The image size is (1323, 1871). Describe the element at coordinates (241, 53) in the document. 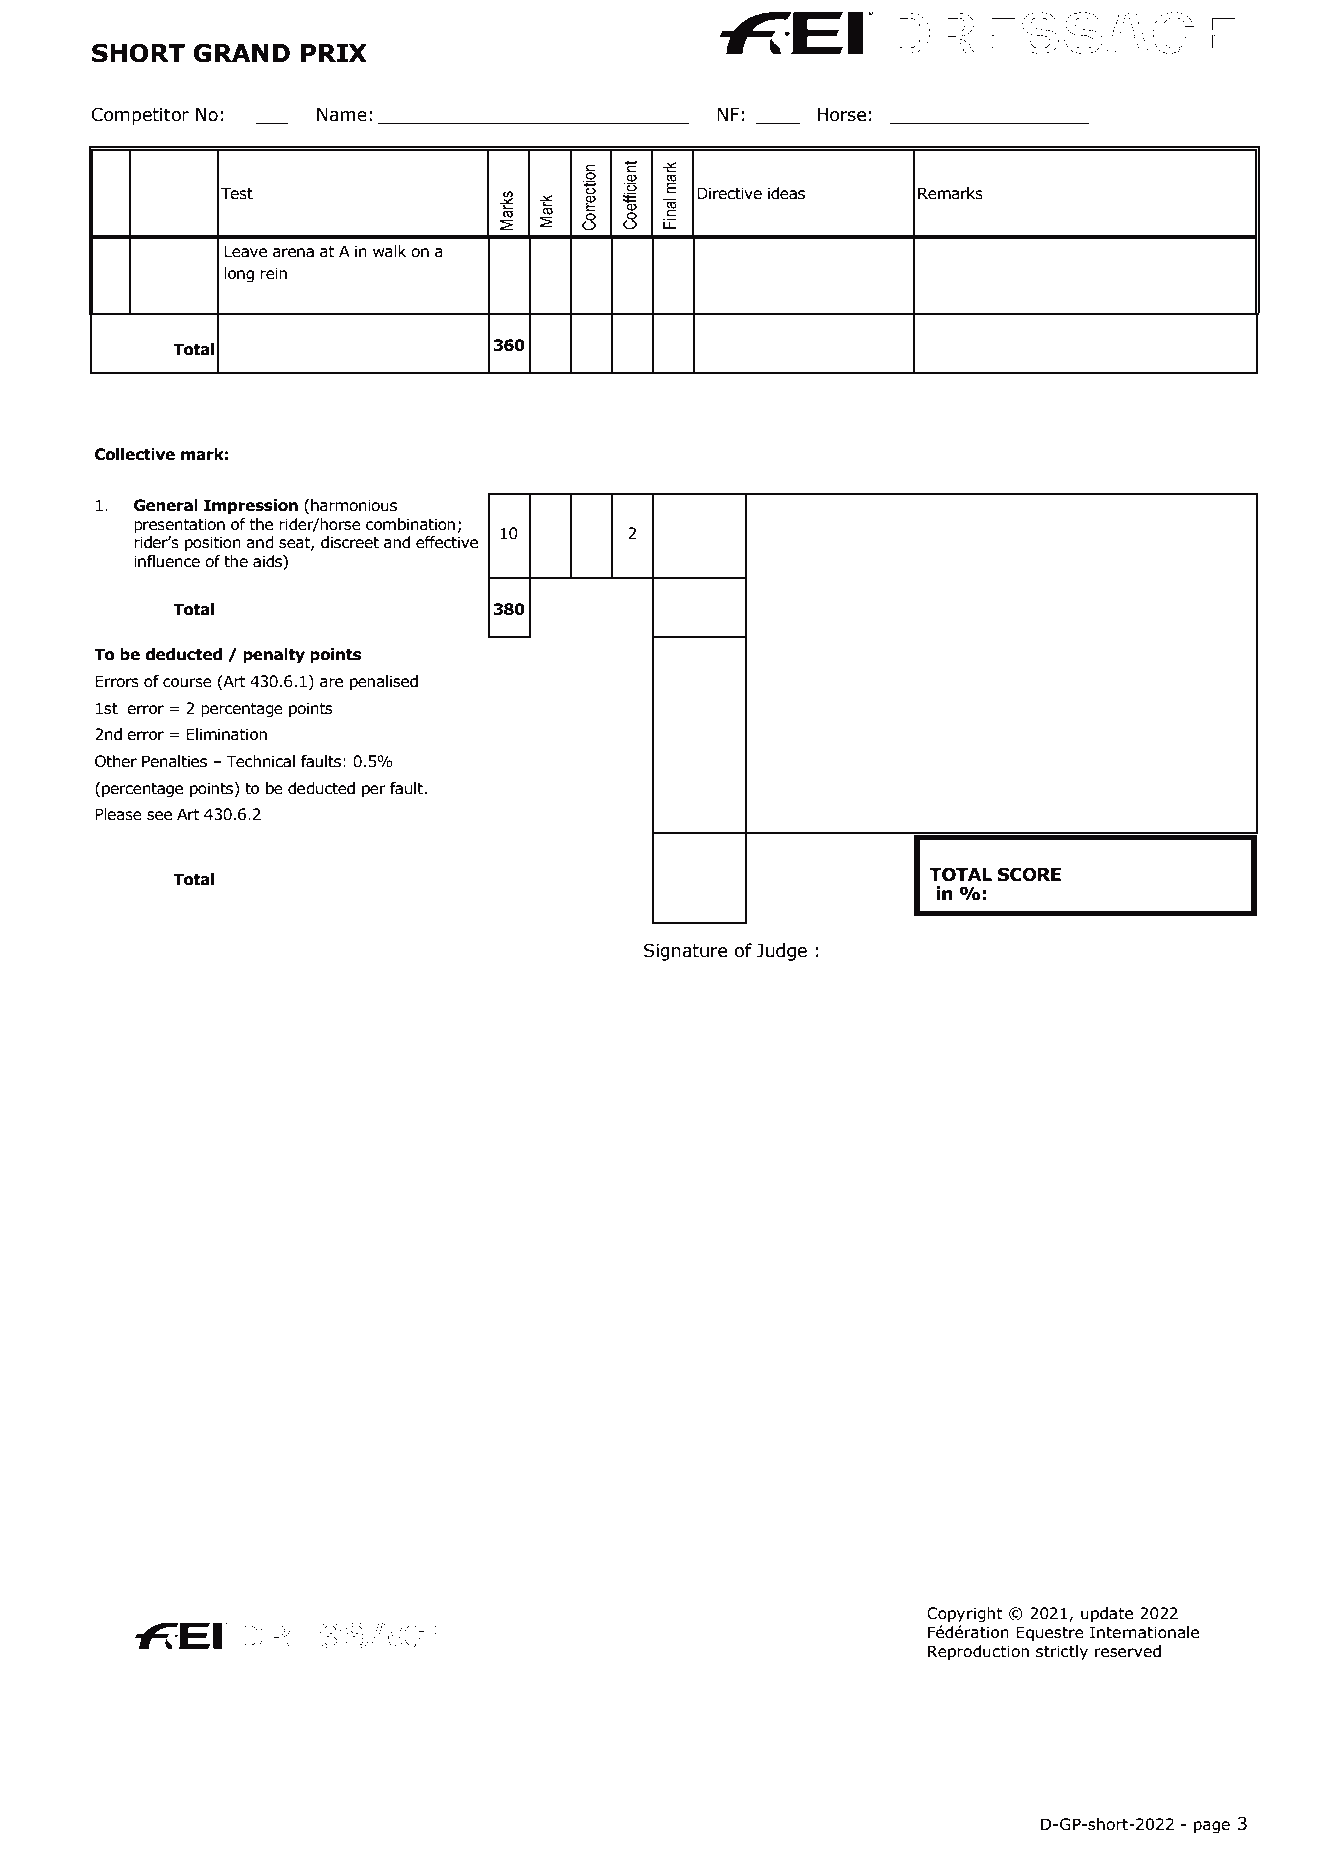

I see `GRAND` at that location.
